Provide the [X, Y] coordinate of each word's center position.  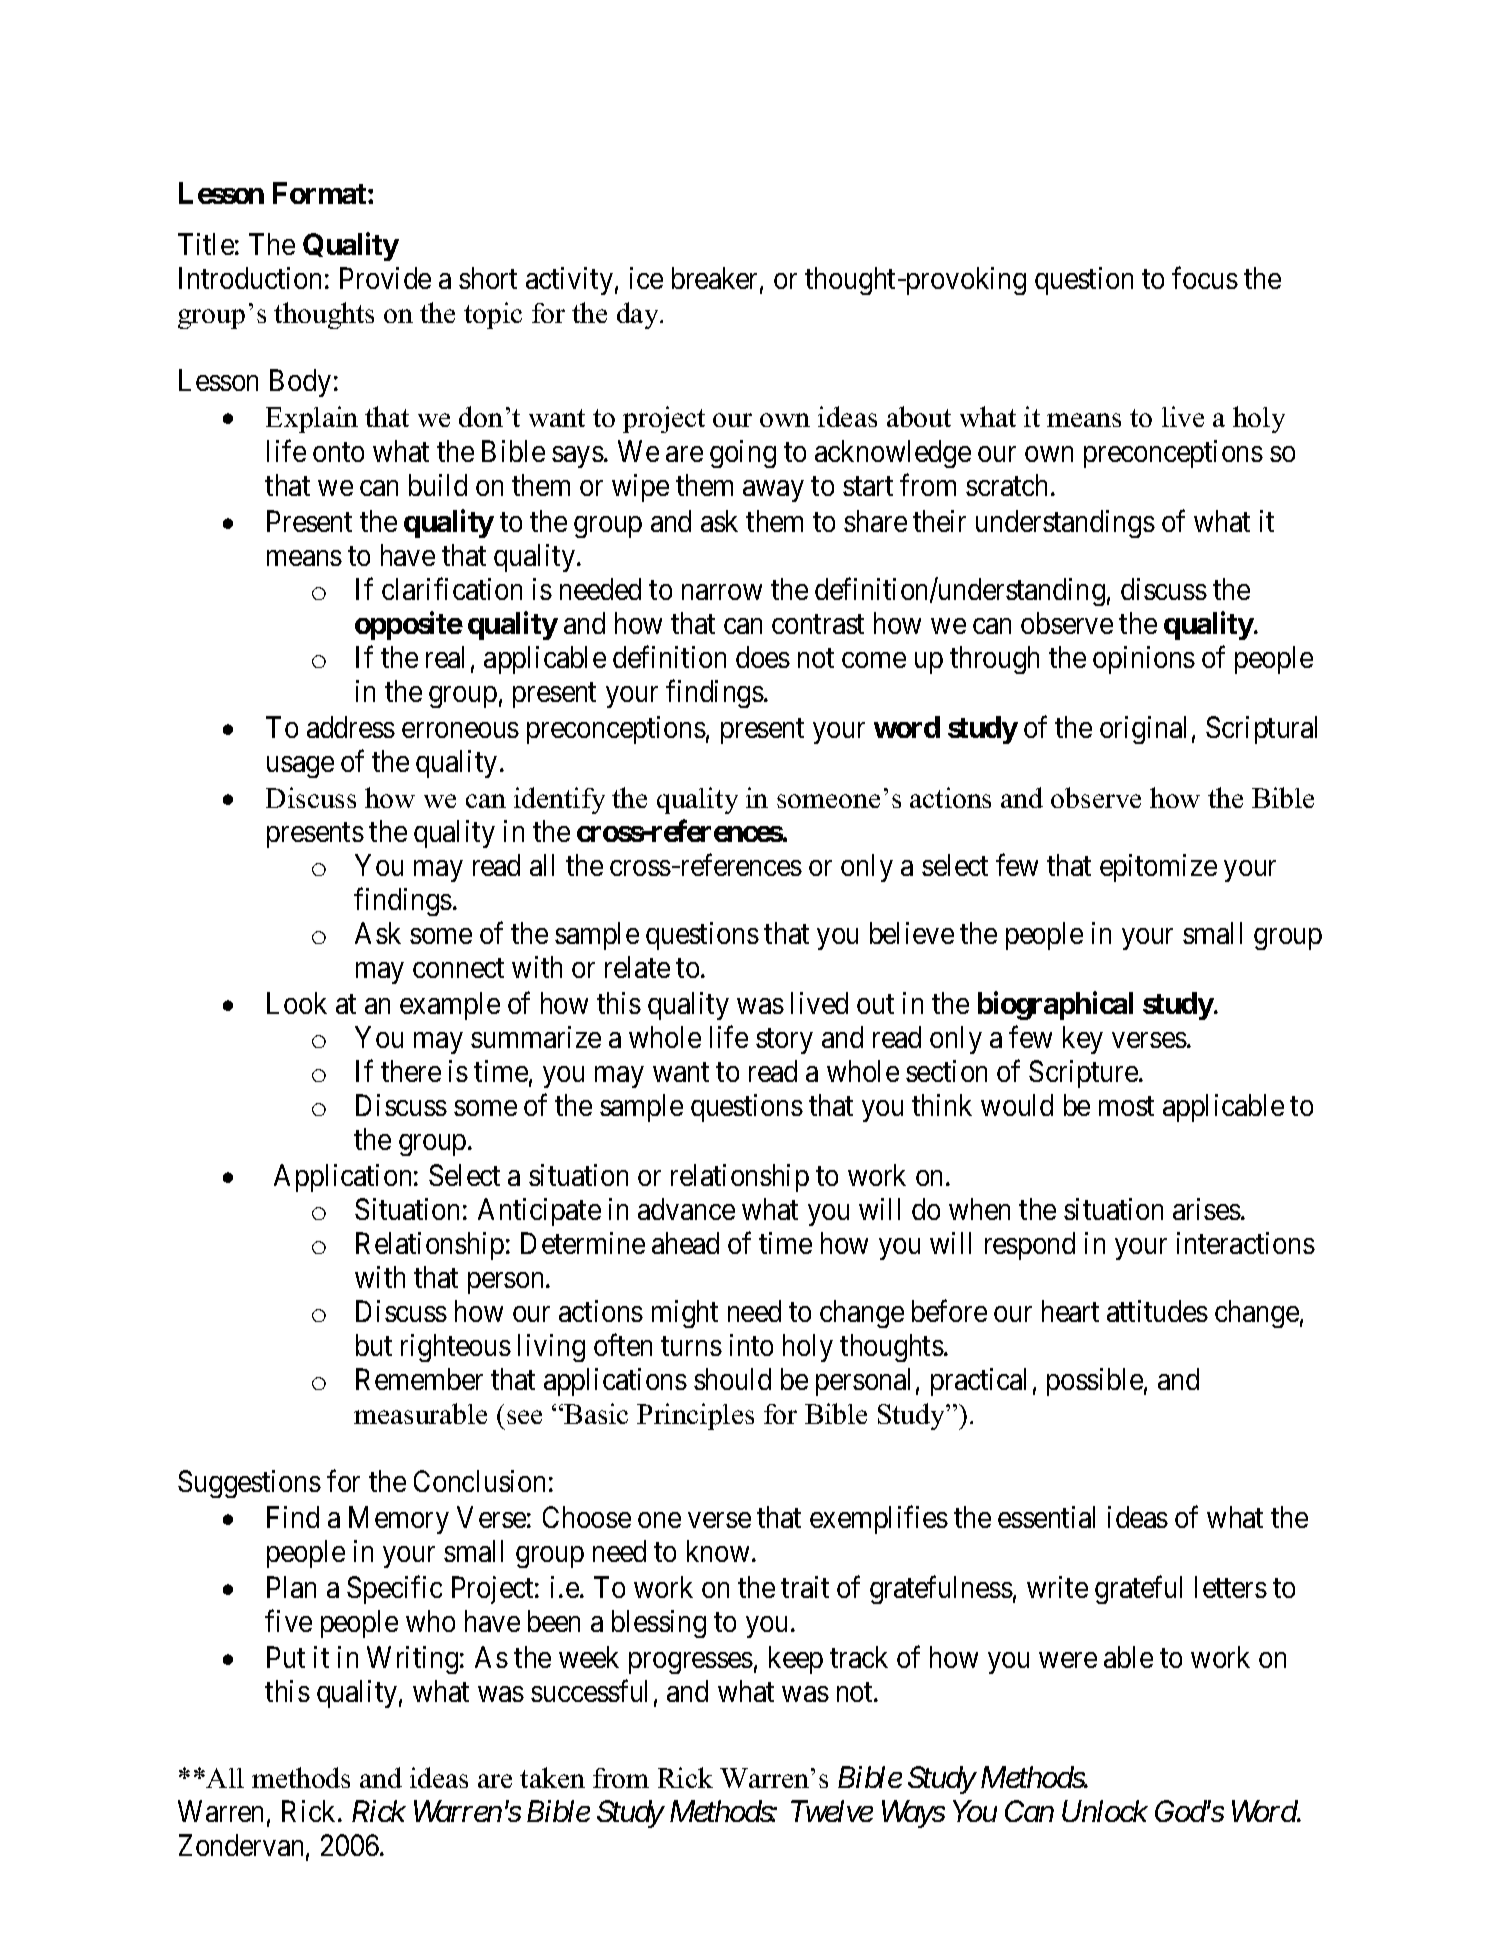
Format [321, 193]
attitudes [1157, 1311]
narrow [722, 592]
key [1083, 1040]
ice [646, 278]
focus [1205, 278]
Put [286, 1657]
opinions [1144, 660]
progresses [691, 1663]
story [784, 1041]
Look [297, 1003]
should [732, 1379]
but [374, 1345]
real [445, 657]
